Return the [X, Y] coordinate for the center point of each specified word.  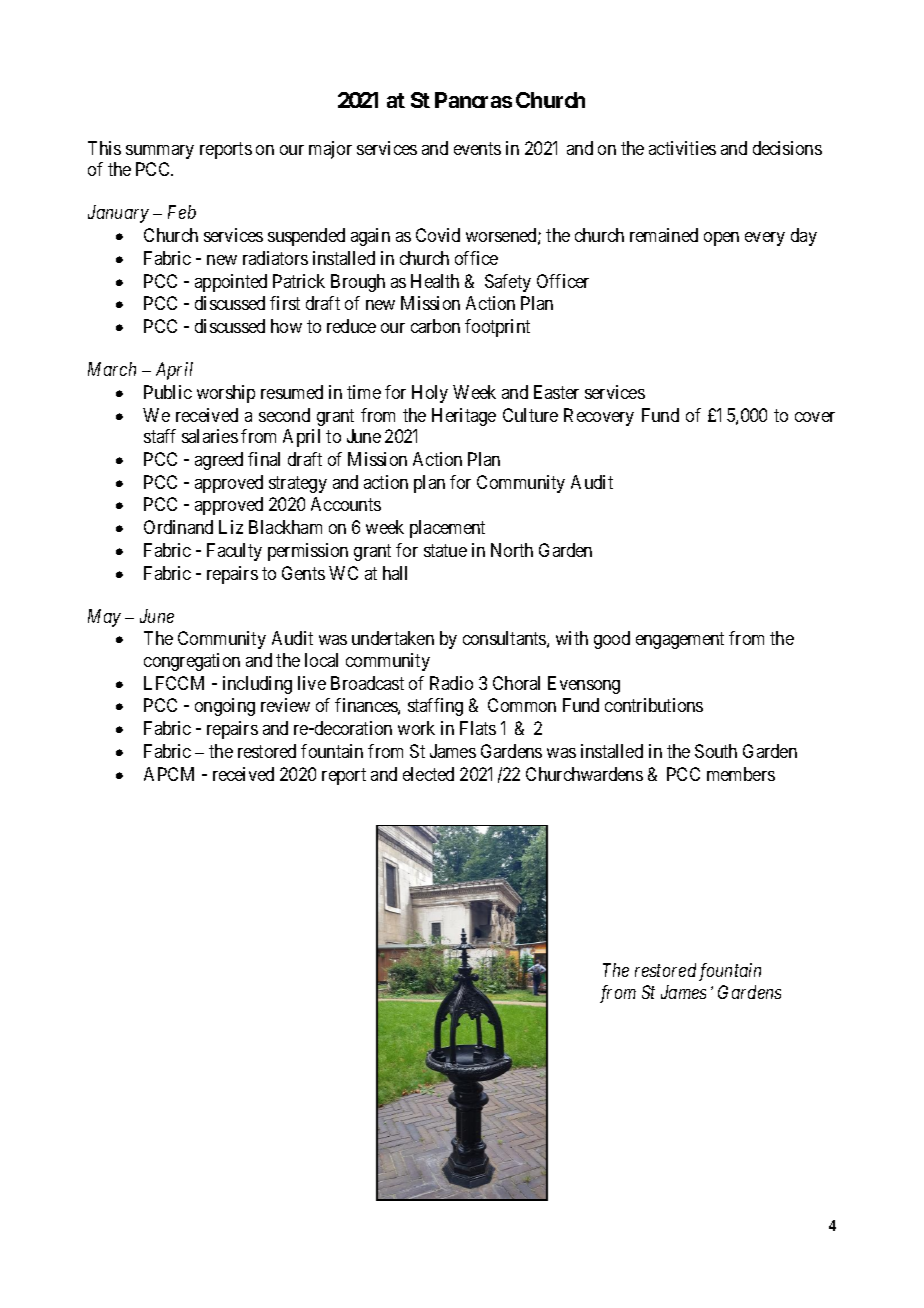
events [477, 148]
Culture [530, 415]
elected [428, 774]
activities [682, 148]
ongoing [225, 707]
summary [160, 152]
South [716, 751]
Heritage [464, 417]
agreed [219, 461]
